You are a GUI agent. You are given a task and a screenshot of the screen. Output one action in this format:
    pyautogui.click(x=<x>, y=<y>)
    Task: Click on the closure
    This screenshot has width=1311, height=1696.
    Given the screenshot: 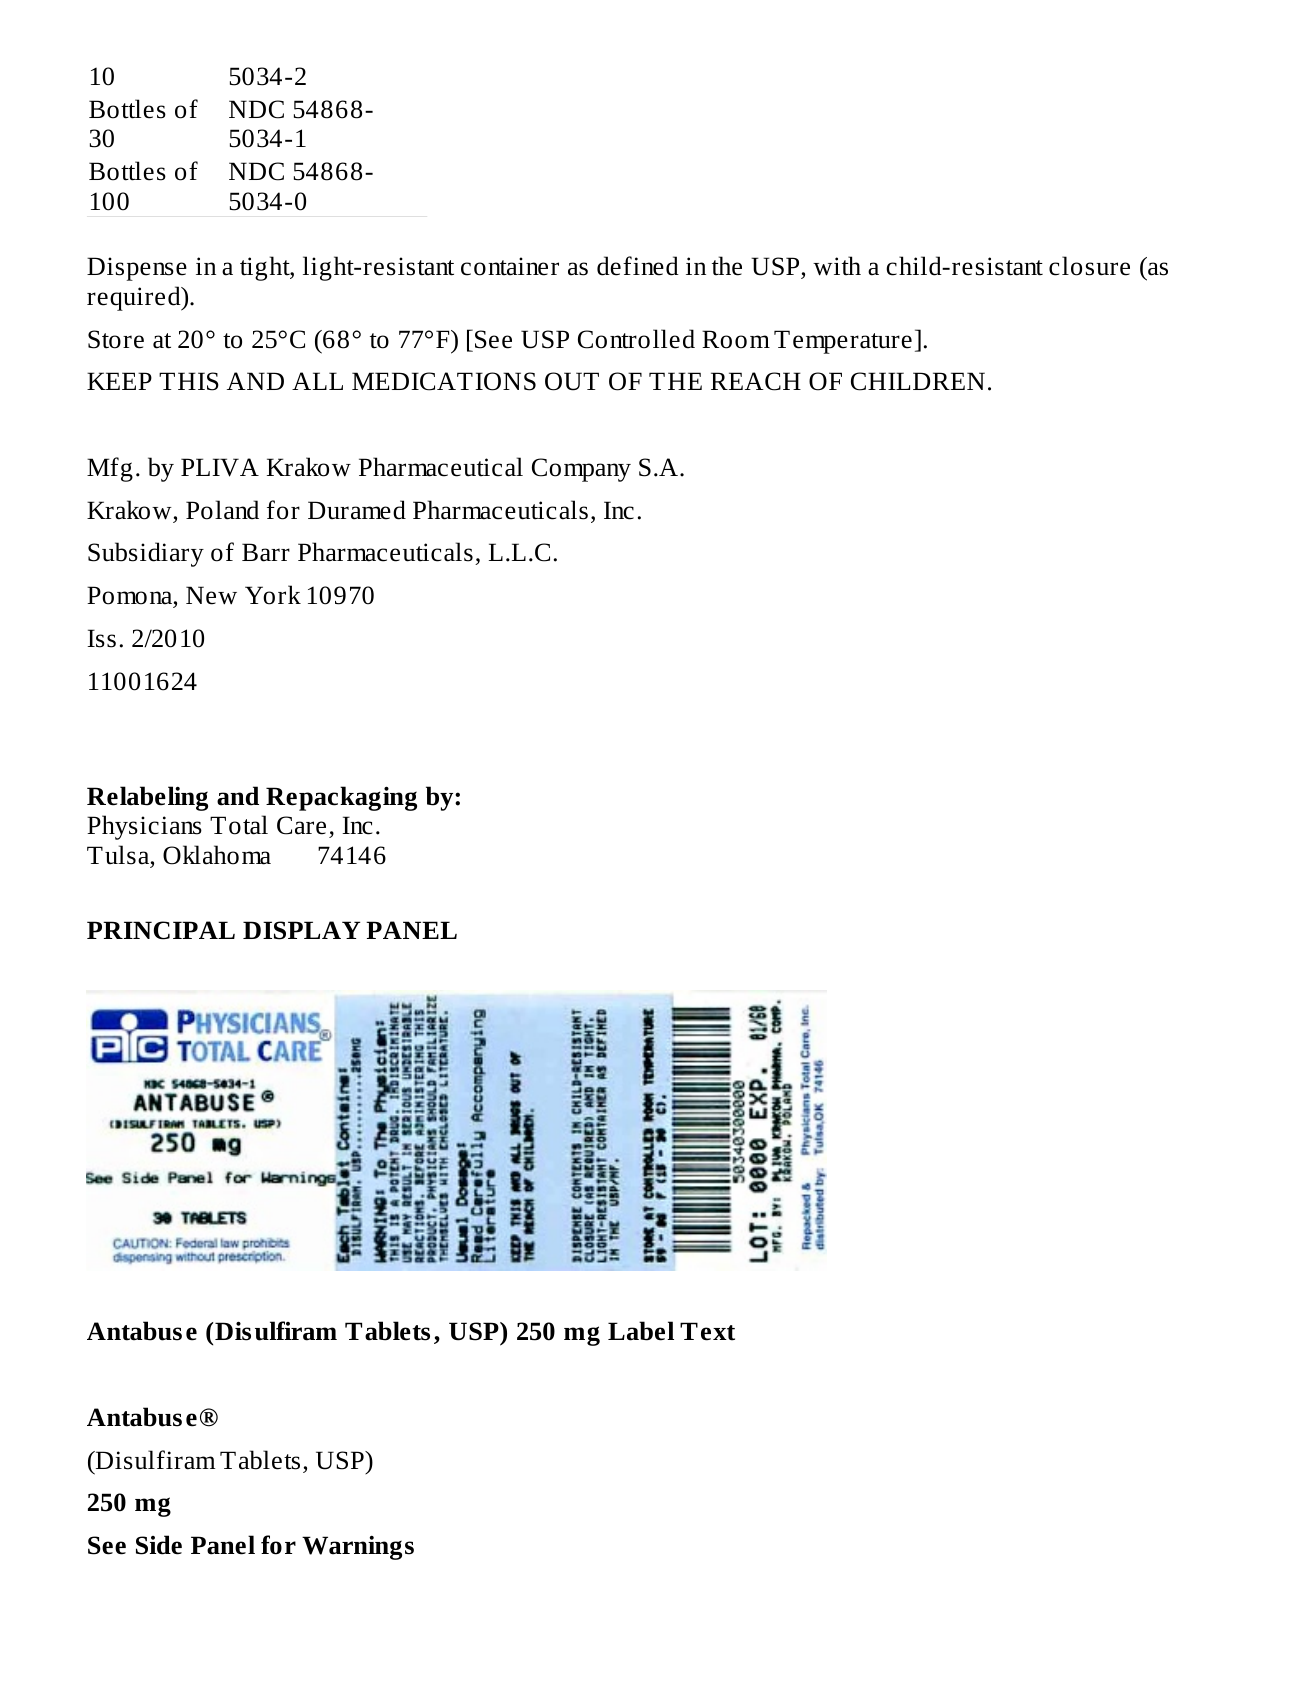 What is the action you would take?
    pyautogui.click(x=1089, y=266)
